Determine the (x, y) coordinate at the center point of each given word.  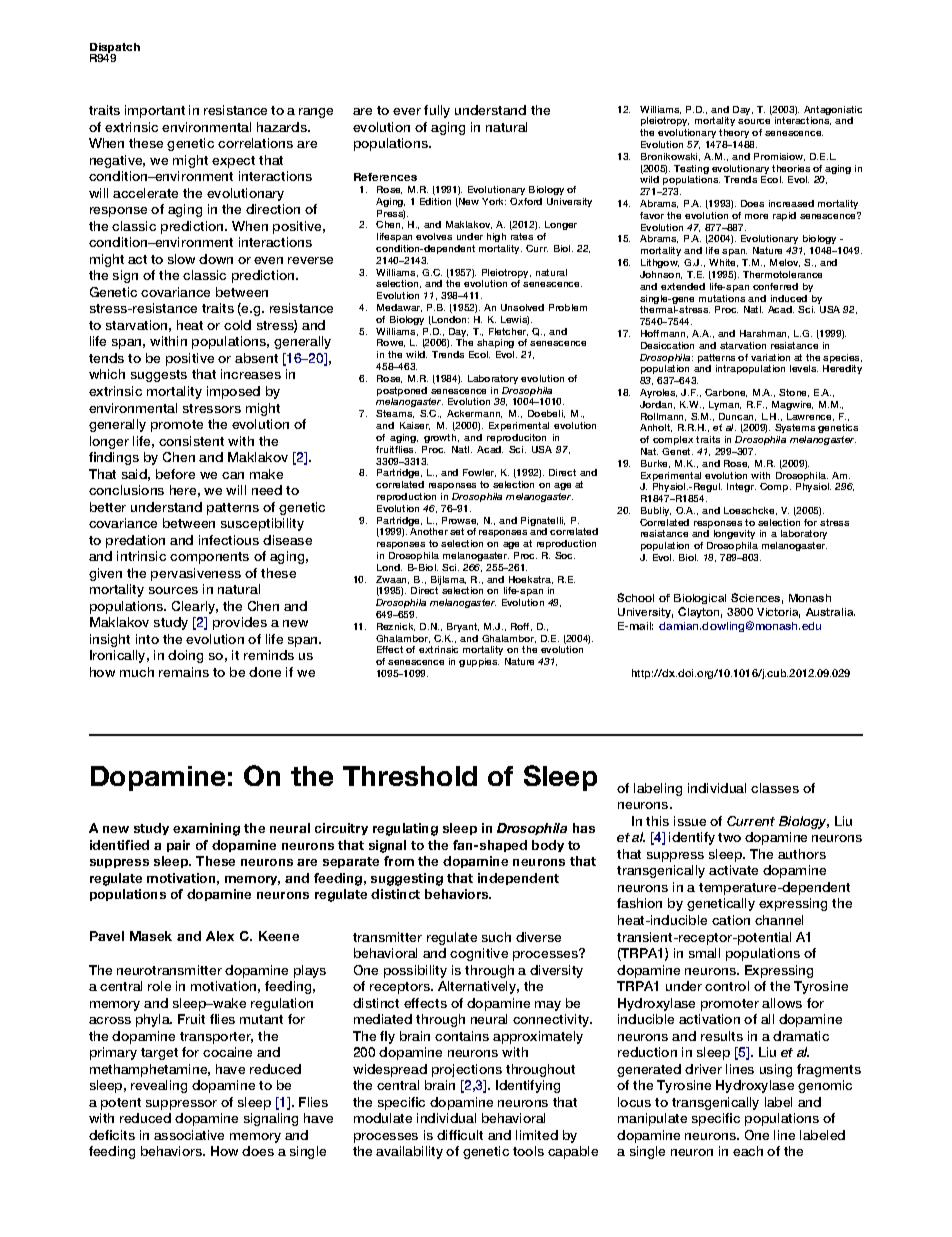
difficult (460, 1135)
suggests (159, 376)
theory (734, 133)
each (748, 1151)
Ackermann (474, 414)
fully (437, 111)
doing (185, 656)
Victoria (778, 613)
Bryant (463, 627)
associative (189, 1135)
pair (178, 846)
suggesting (407, 879)
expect (233, 162)
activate (733, 870)
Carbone (726, 393)
